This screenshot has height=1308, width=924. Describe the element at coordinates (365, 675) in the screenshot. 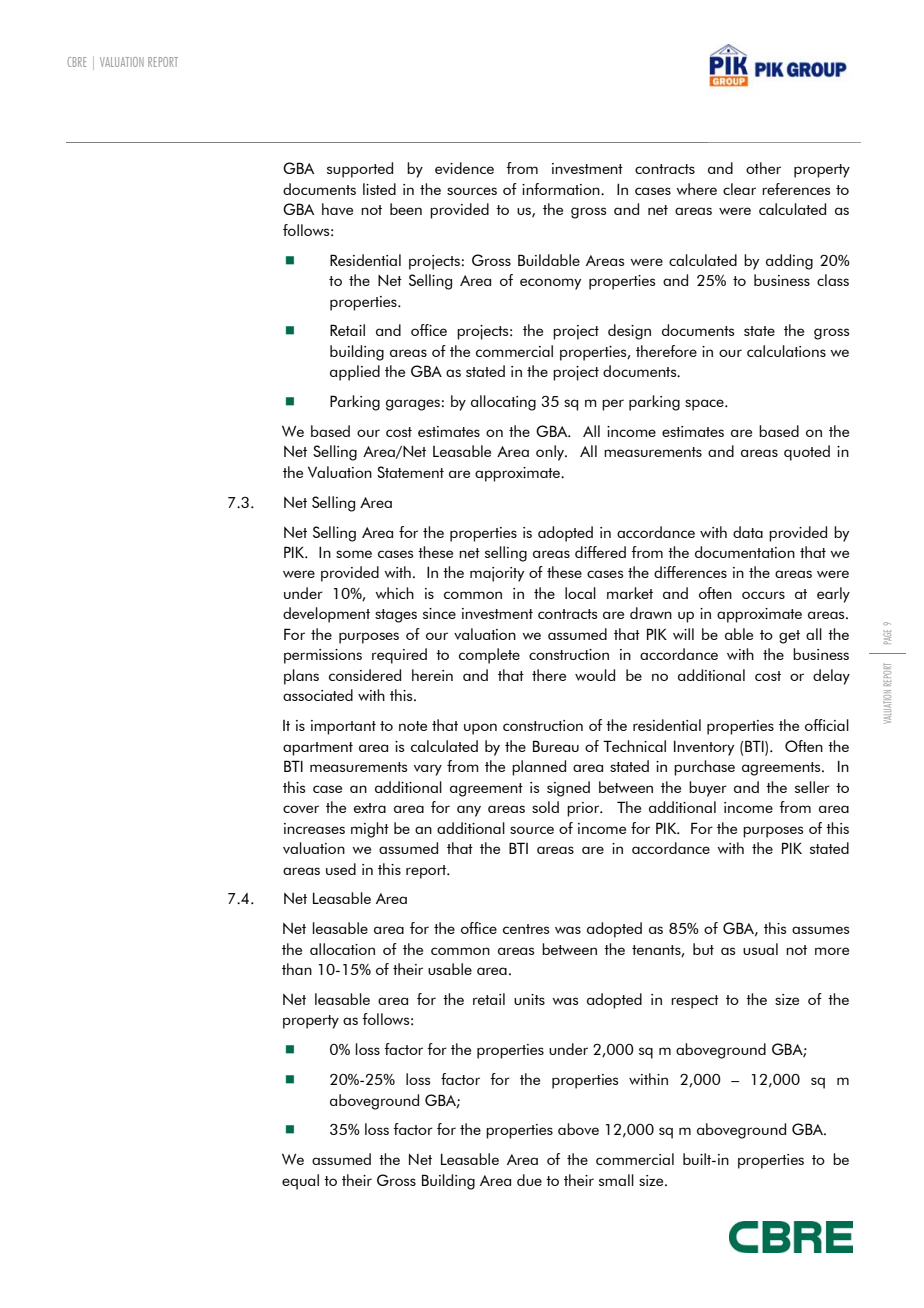

I see `considered` at that location.
